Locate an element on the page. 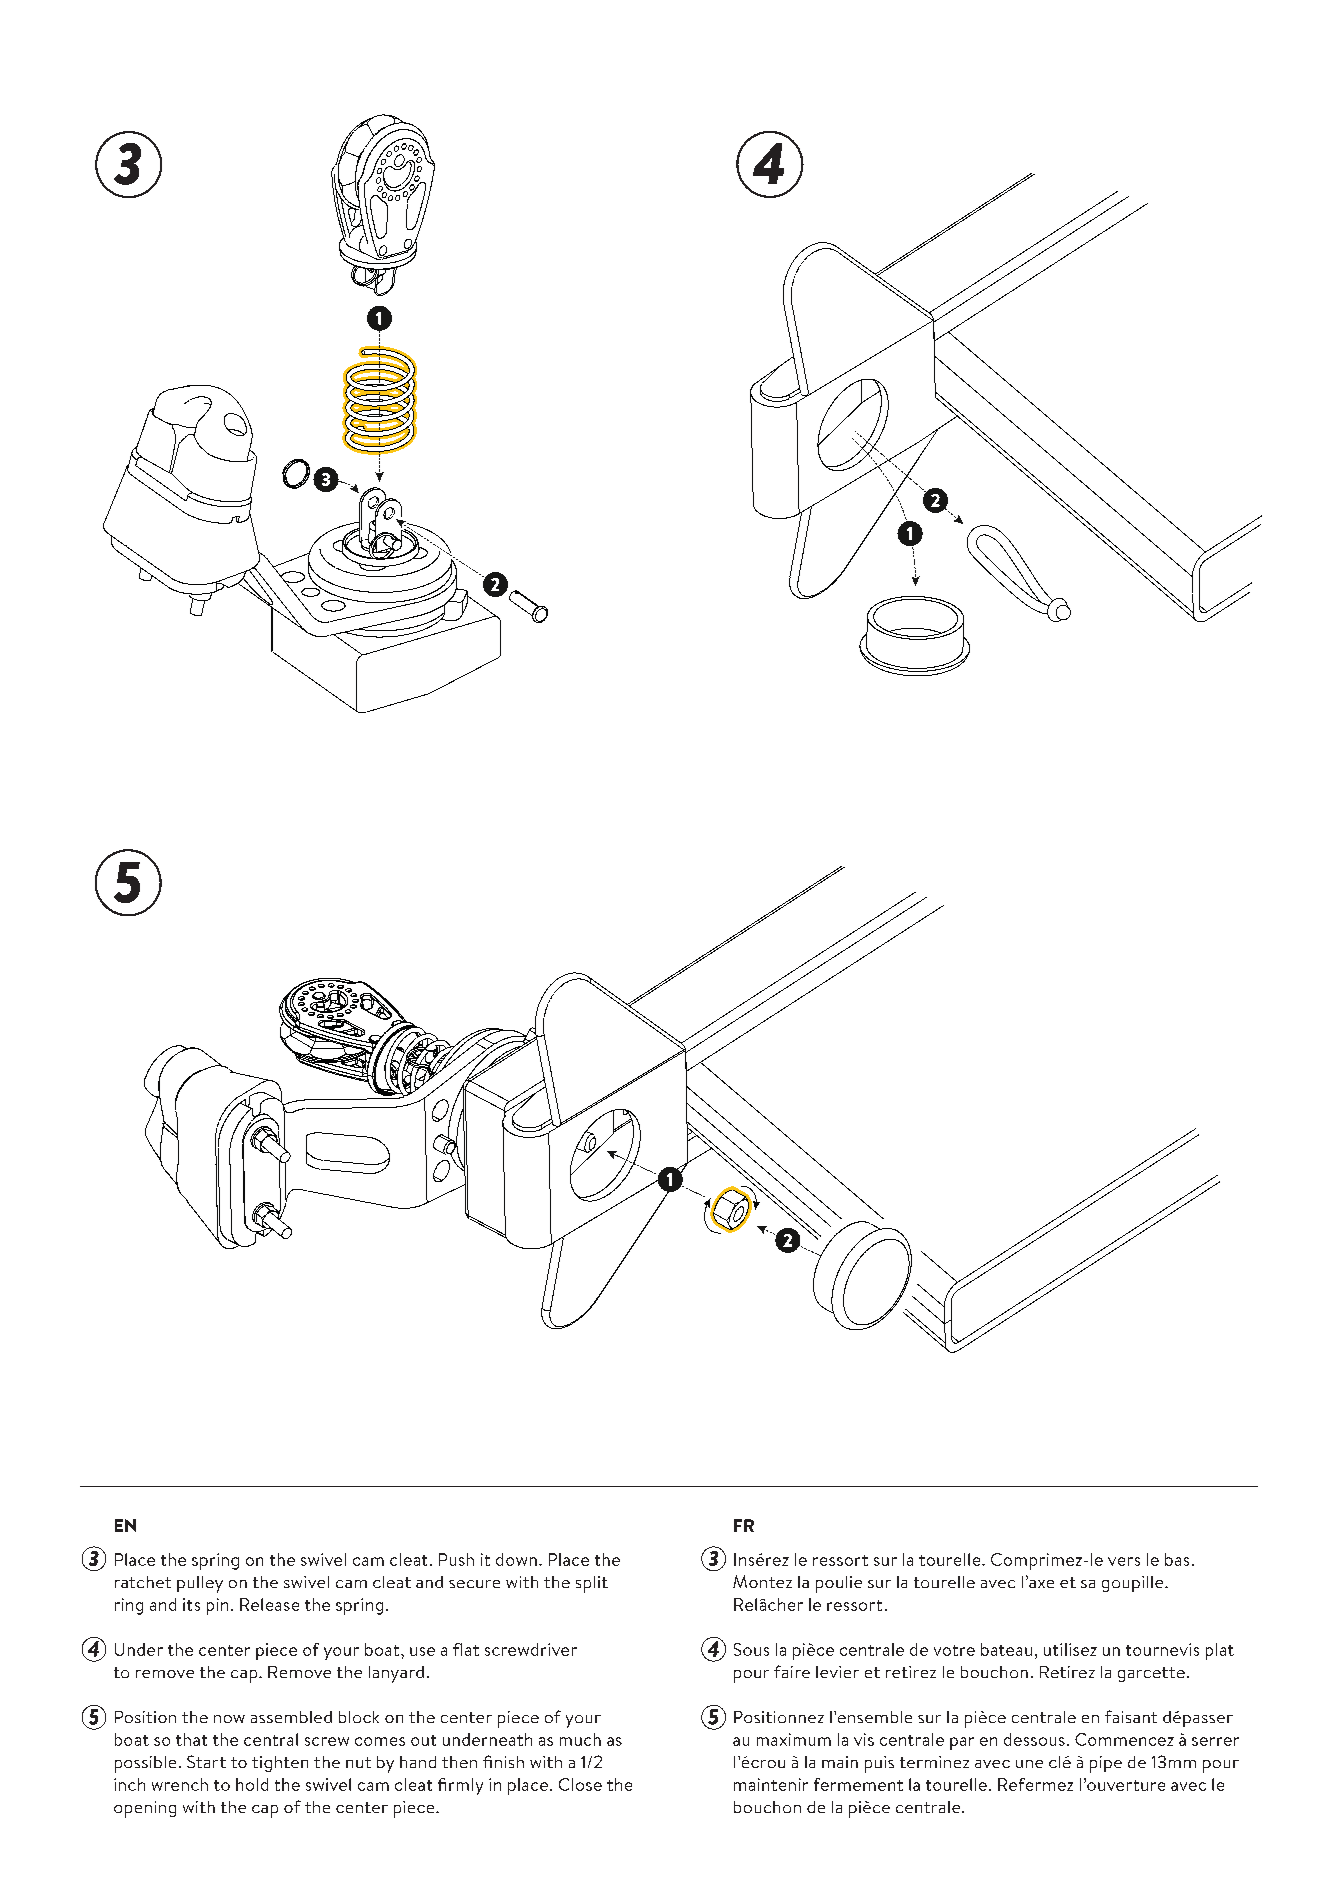 The height and width of the document is (1894, 1339). pulley is located at coordinates (200, 1584).
